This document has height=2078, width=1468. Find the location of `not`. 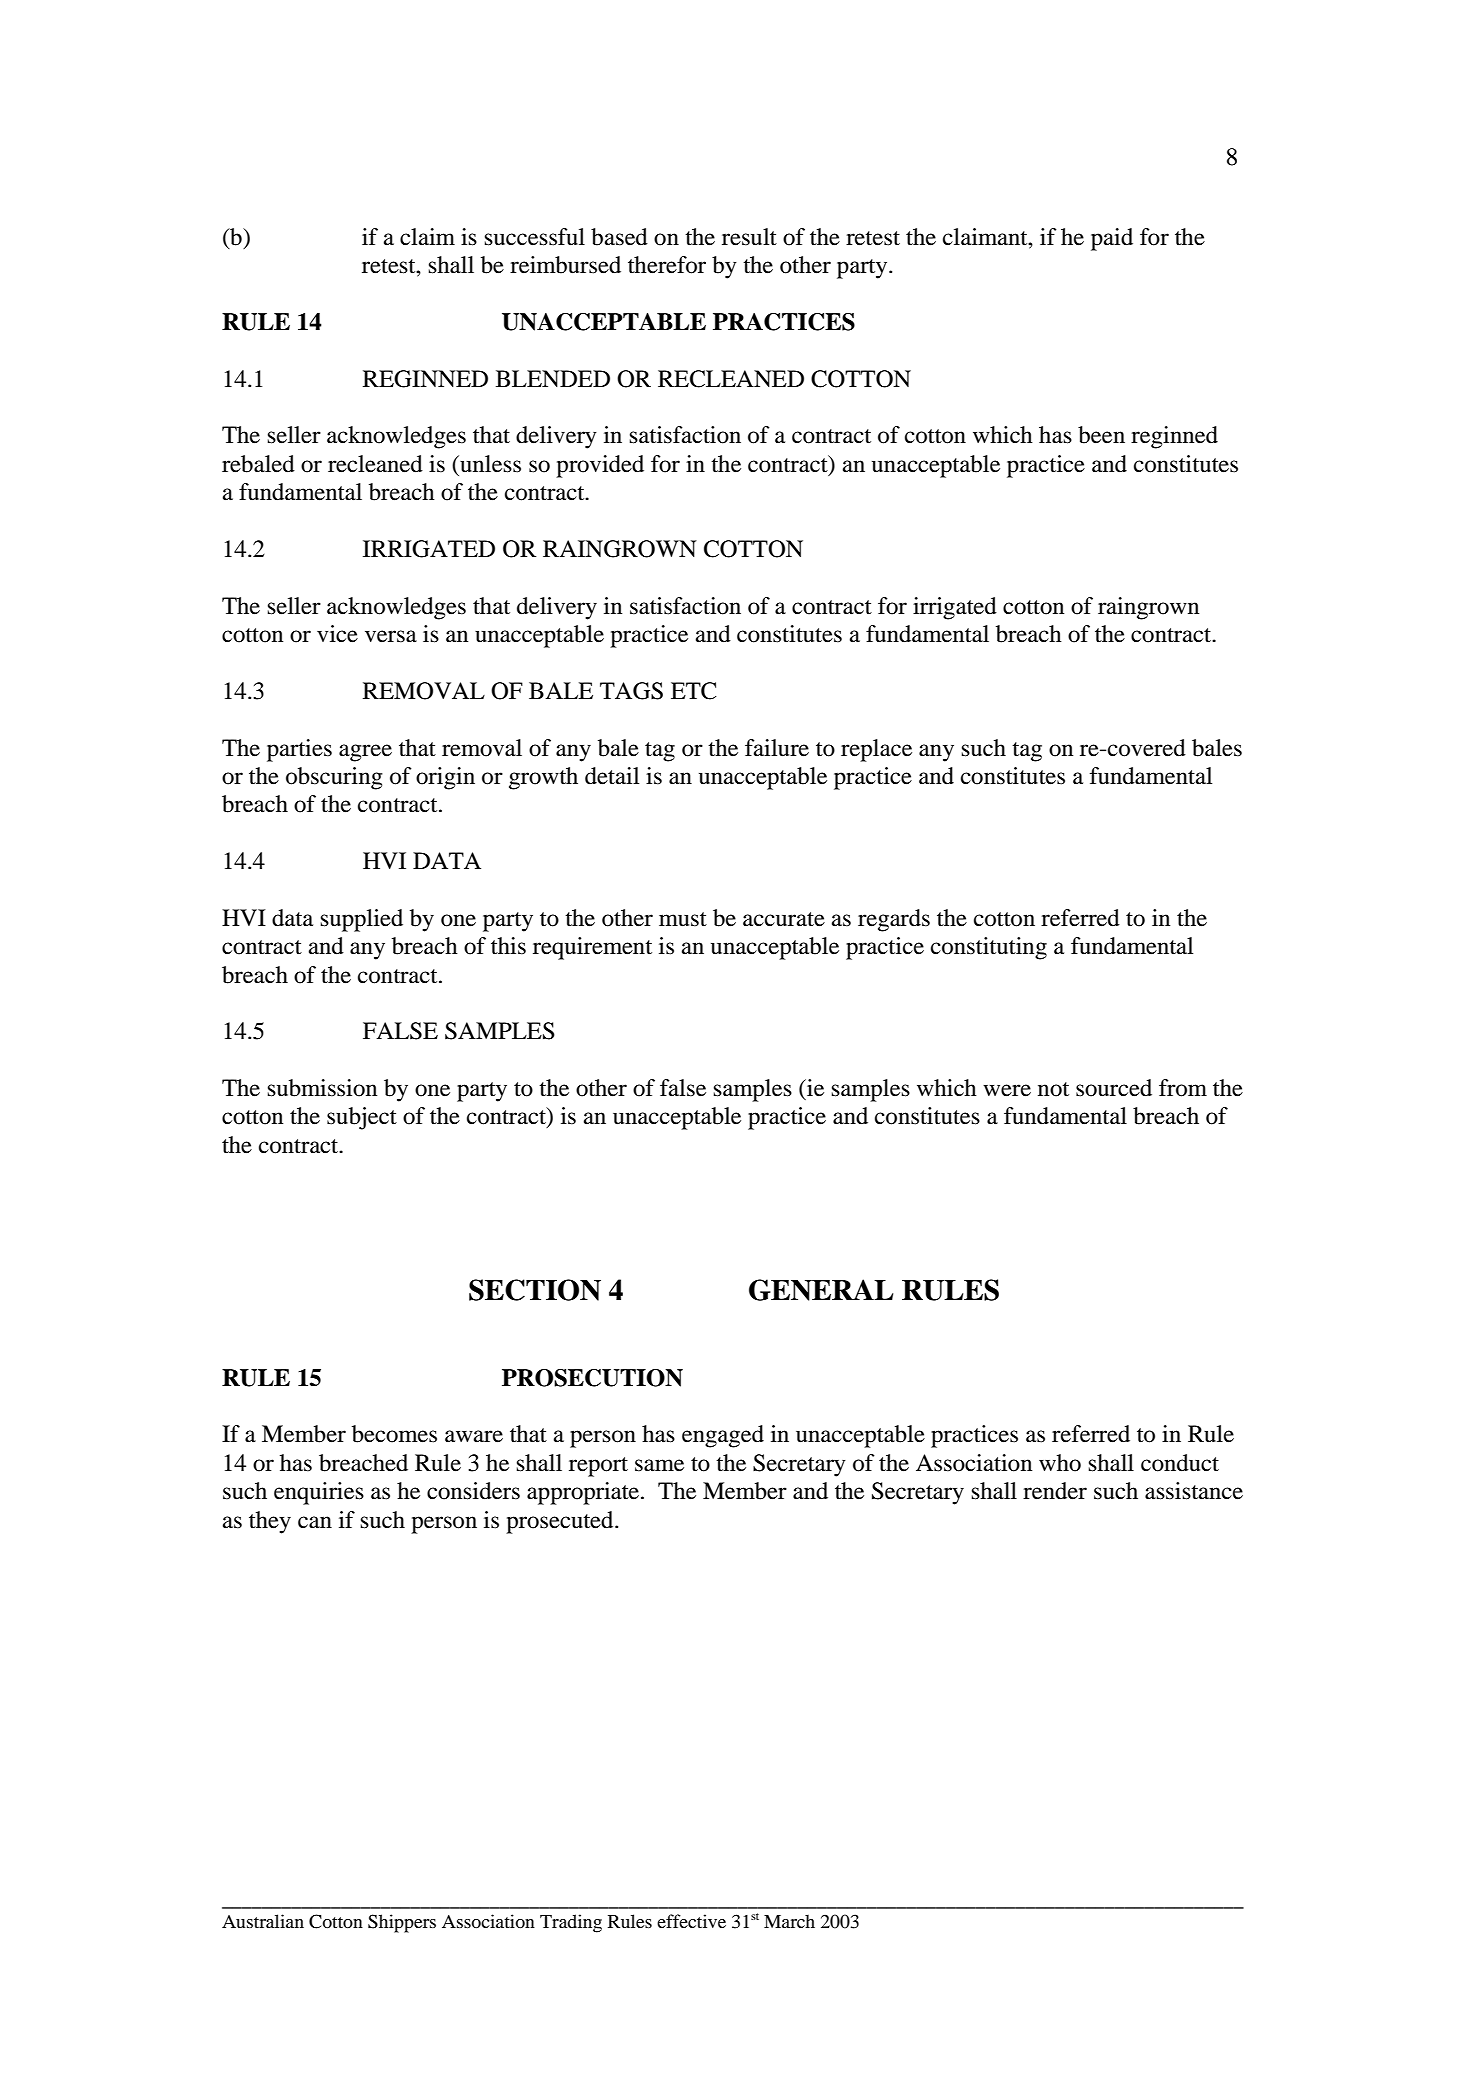

not is located at coordinates (1053, 1089).
